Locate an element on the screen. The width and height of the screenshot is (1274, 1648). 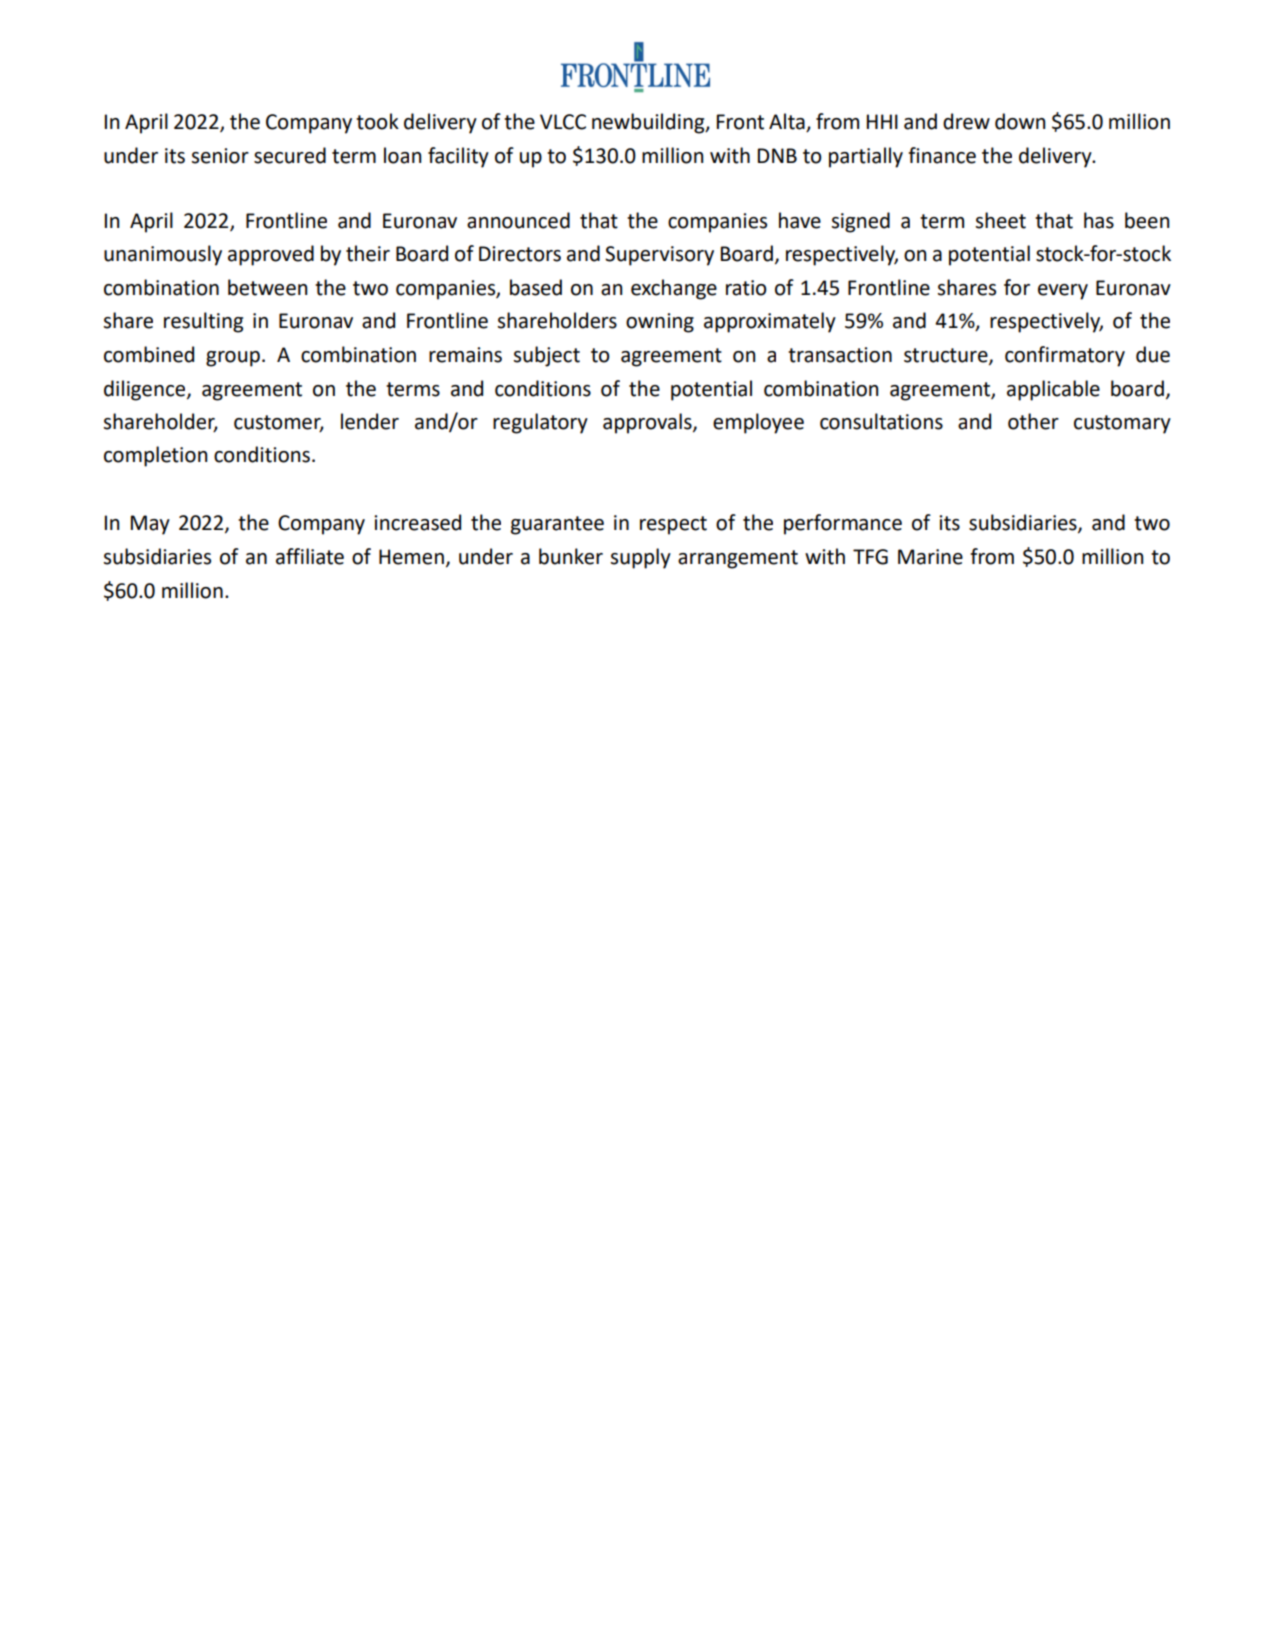
secured is located at coordinates (290, 155).
